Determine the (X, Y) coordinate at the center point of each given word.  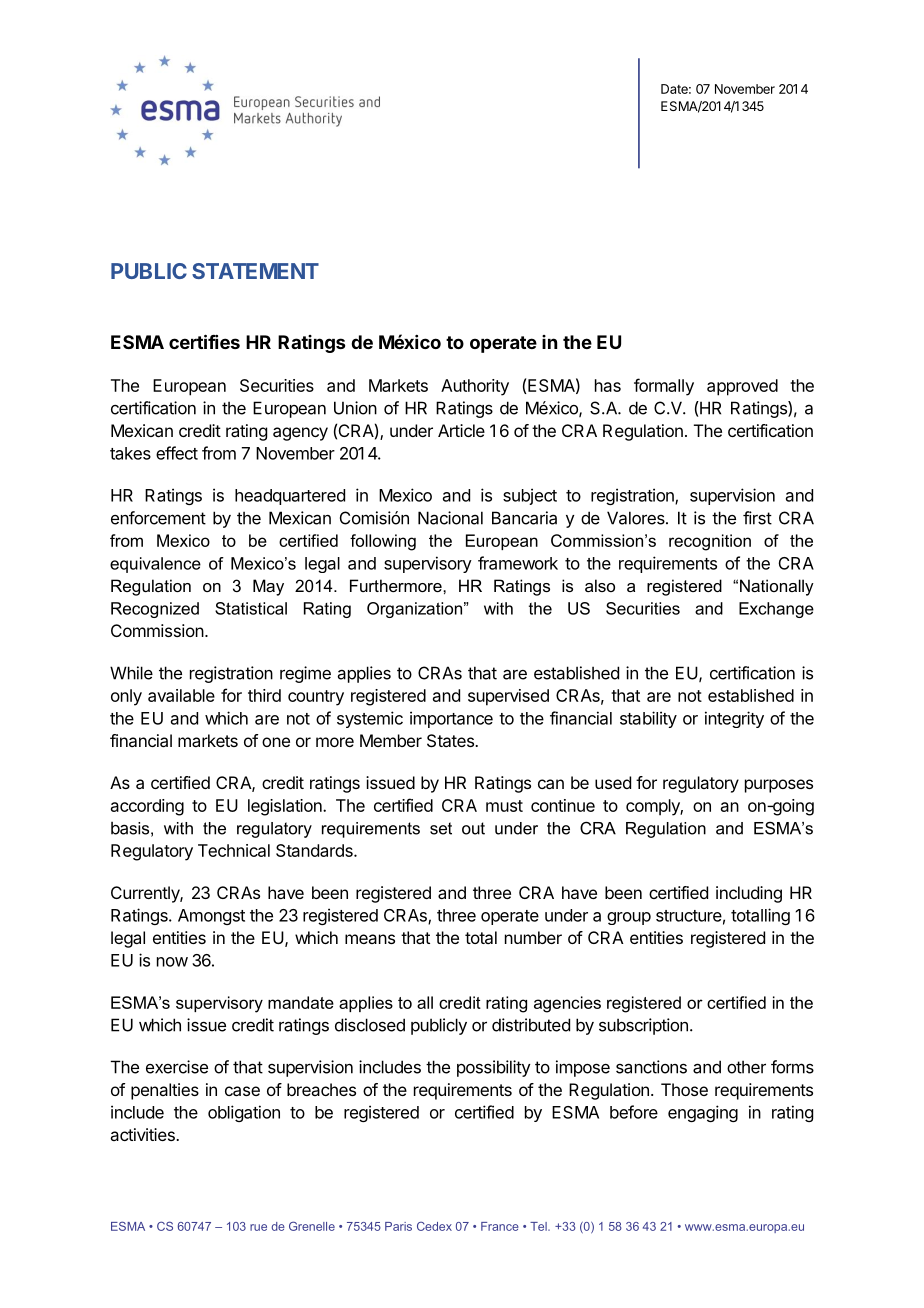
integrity (734, 719)
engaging (703, 1113)
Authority (475, 387)
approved (742, 387)
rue (258, 1227)
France (500, 1226)
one (276, 742)
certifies (204, 341)
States (451, 740)
